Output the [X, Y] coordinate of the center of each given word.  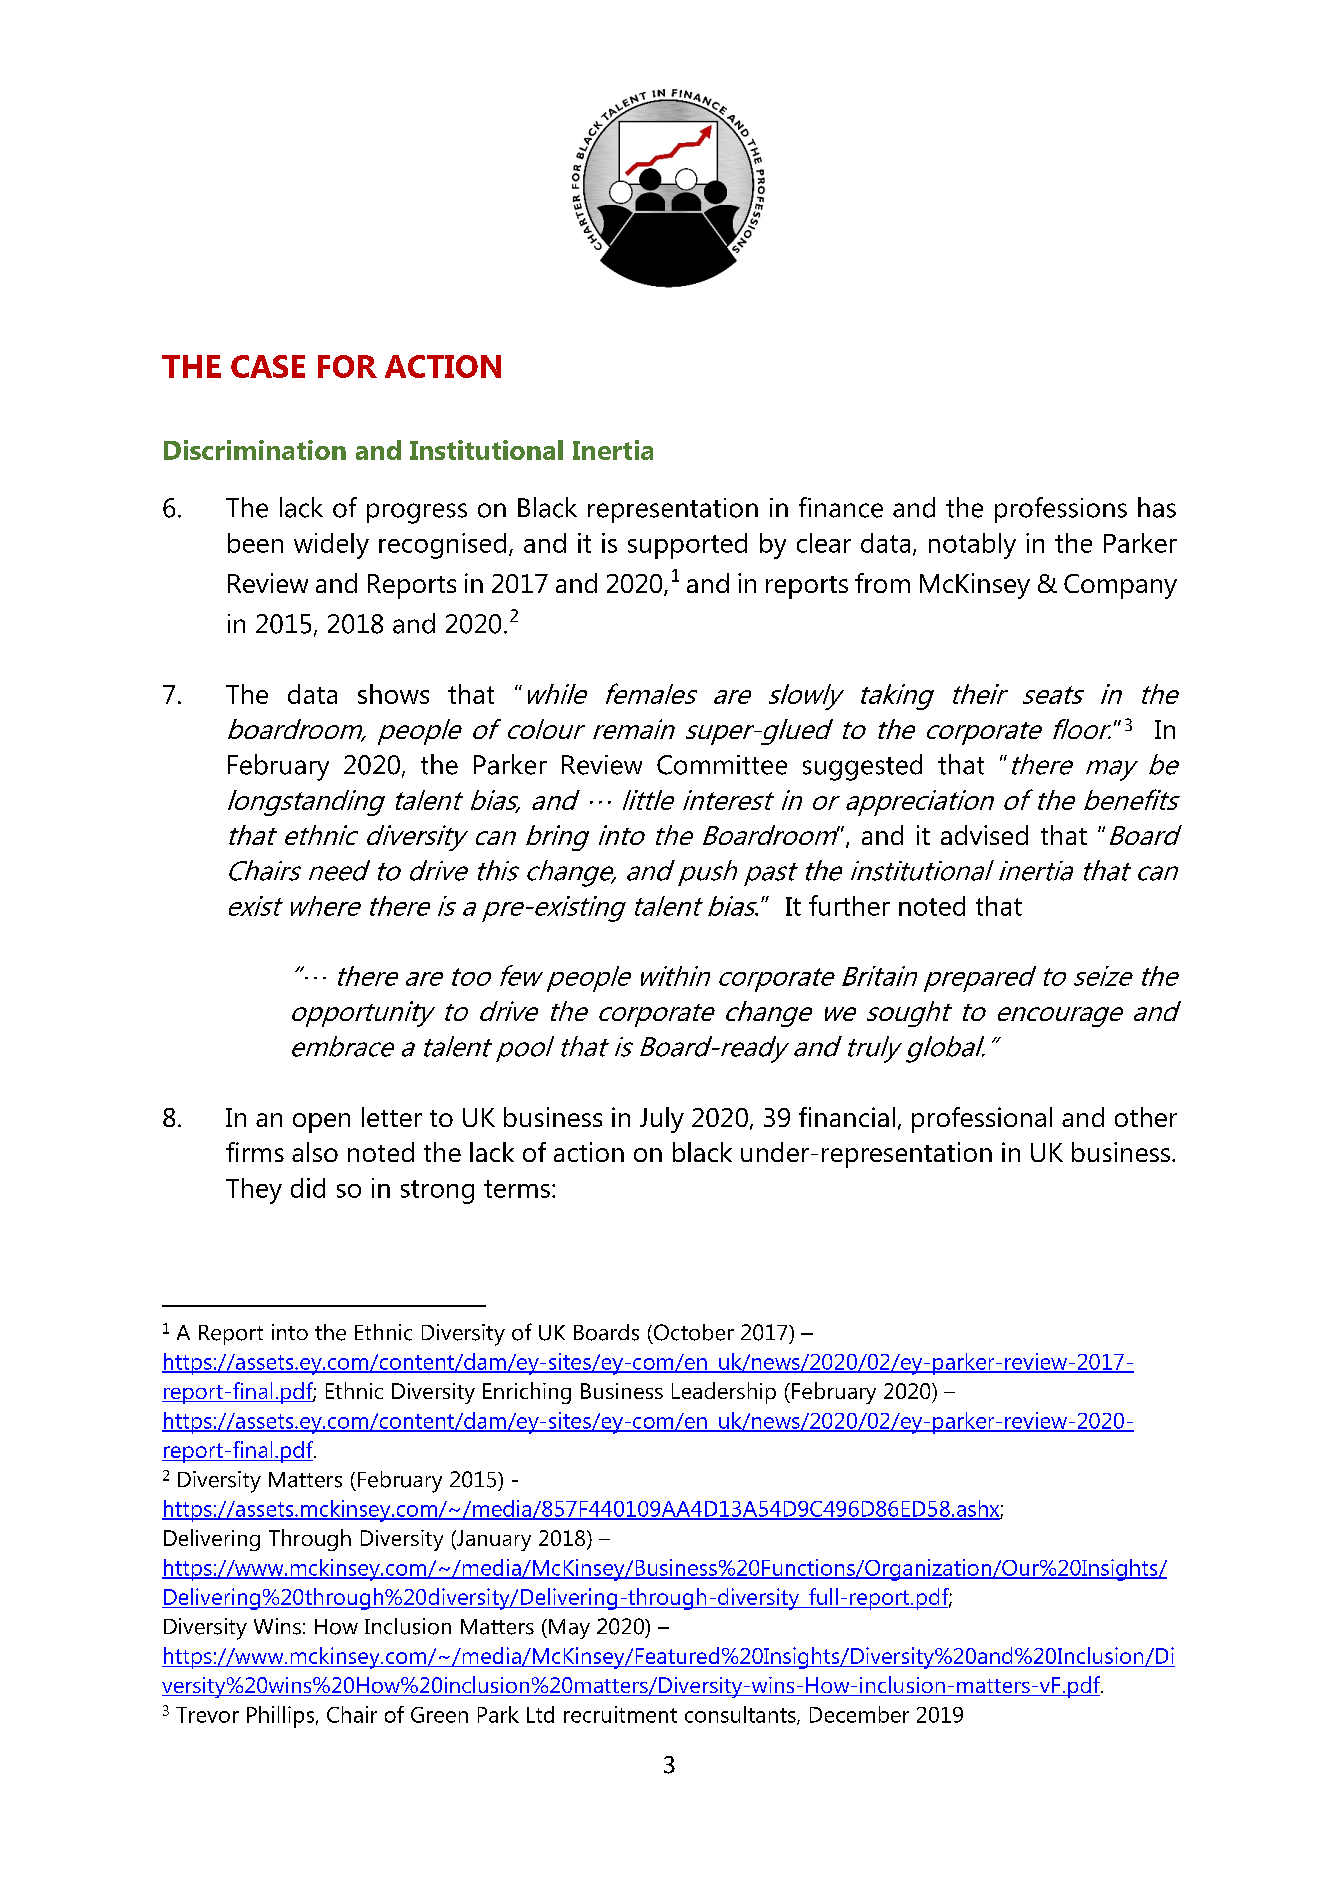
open [321, 1123]
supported [687, 546]
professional [982, 1120]
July [662, 1120]
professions [1061, 510]
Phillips [282, 1717]
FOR [347, 366]
